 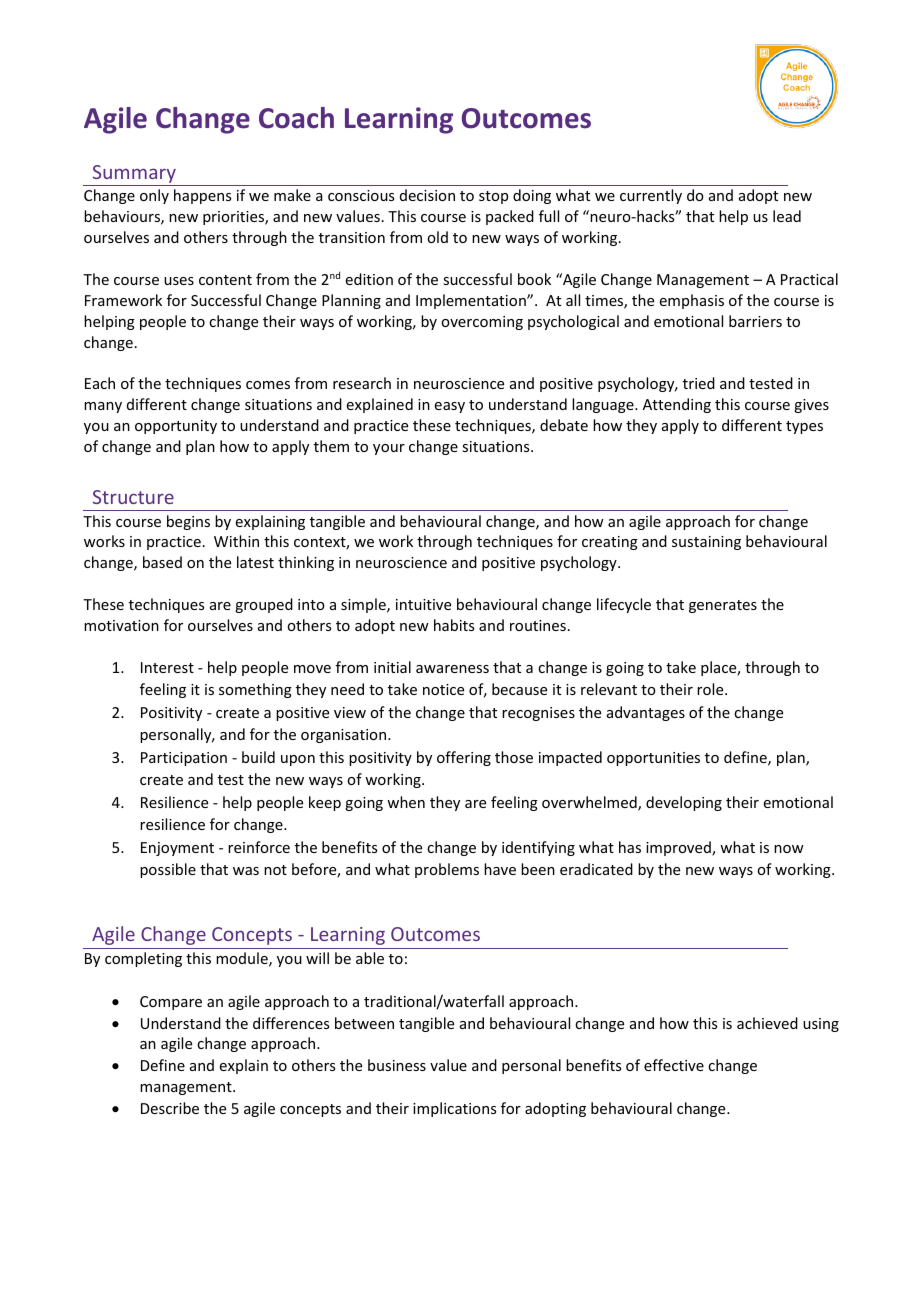 What do you see at coordinates (184, 759) in the image?
I see `Participation` at bounding box center [184, 759].
